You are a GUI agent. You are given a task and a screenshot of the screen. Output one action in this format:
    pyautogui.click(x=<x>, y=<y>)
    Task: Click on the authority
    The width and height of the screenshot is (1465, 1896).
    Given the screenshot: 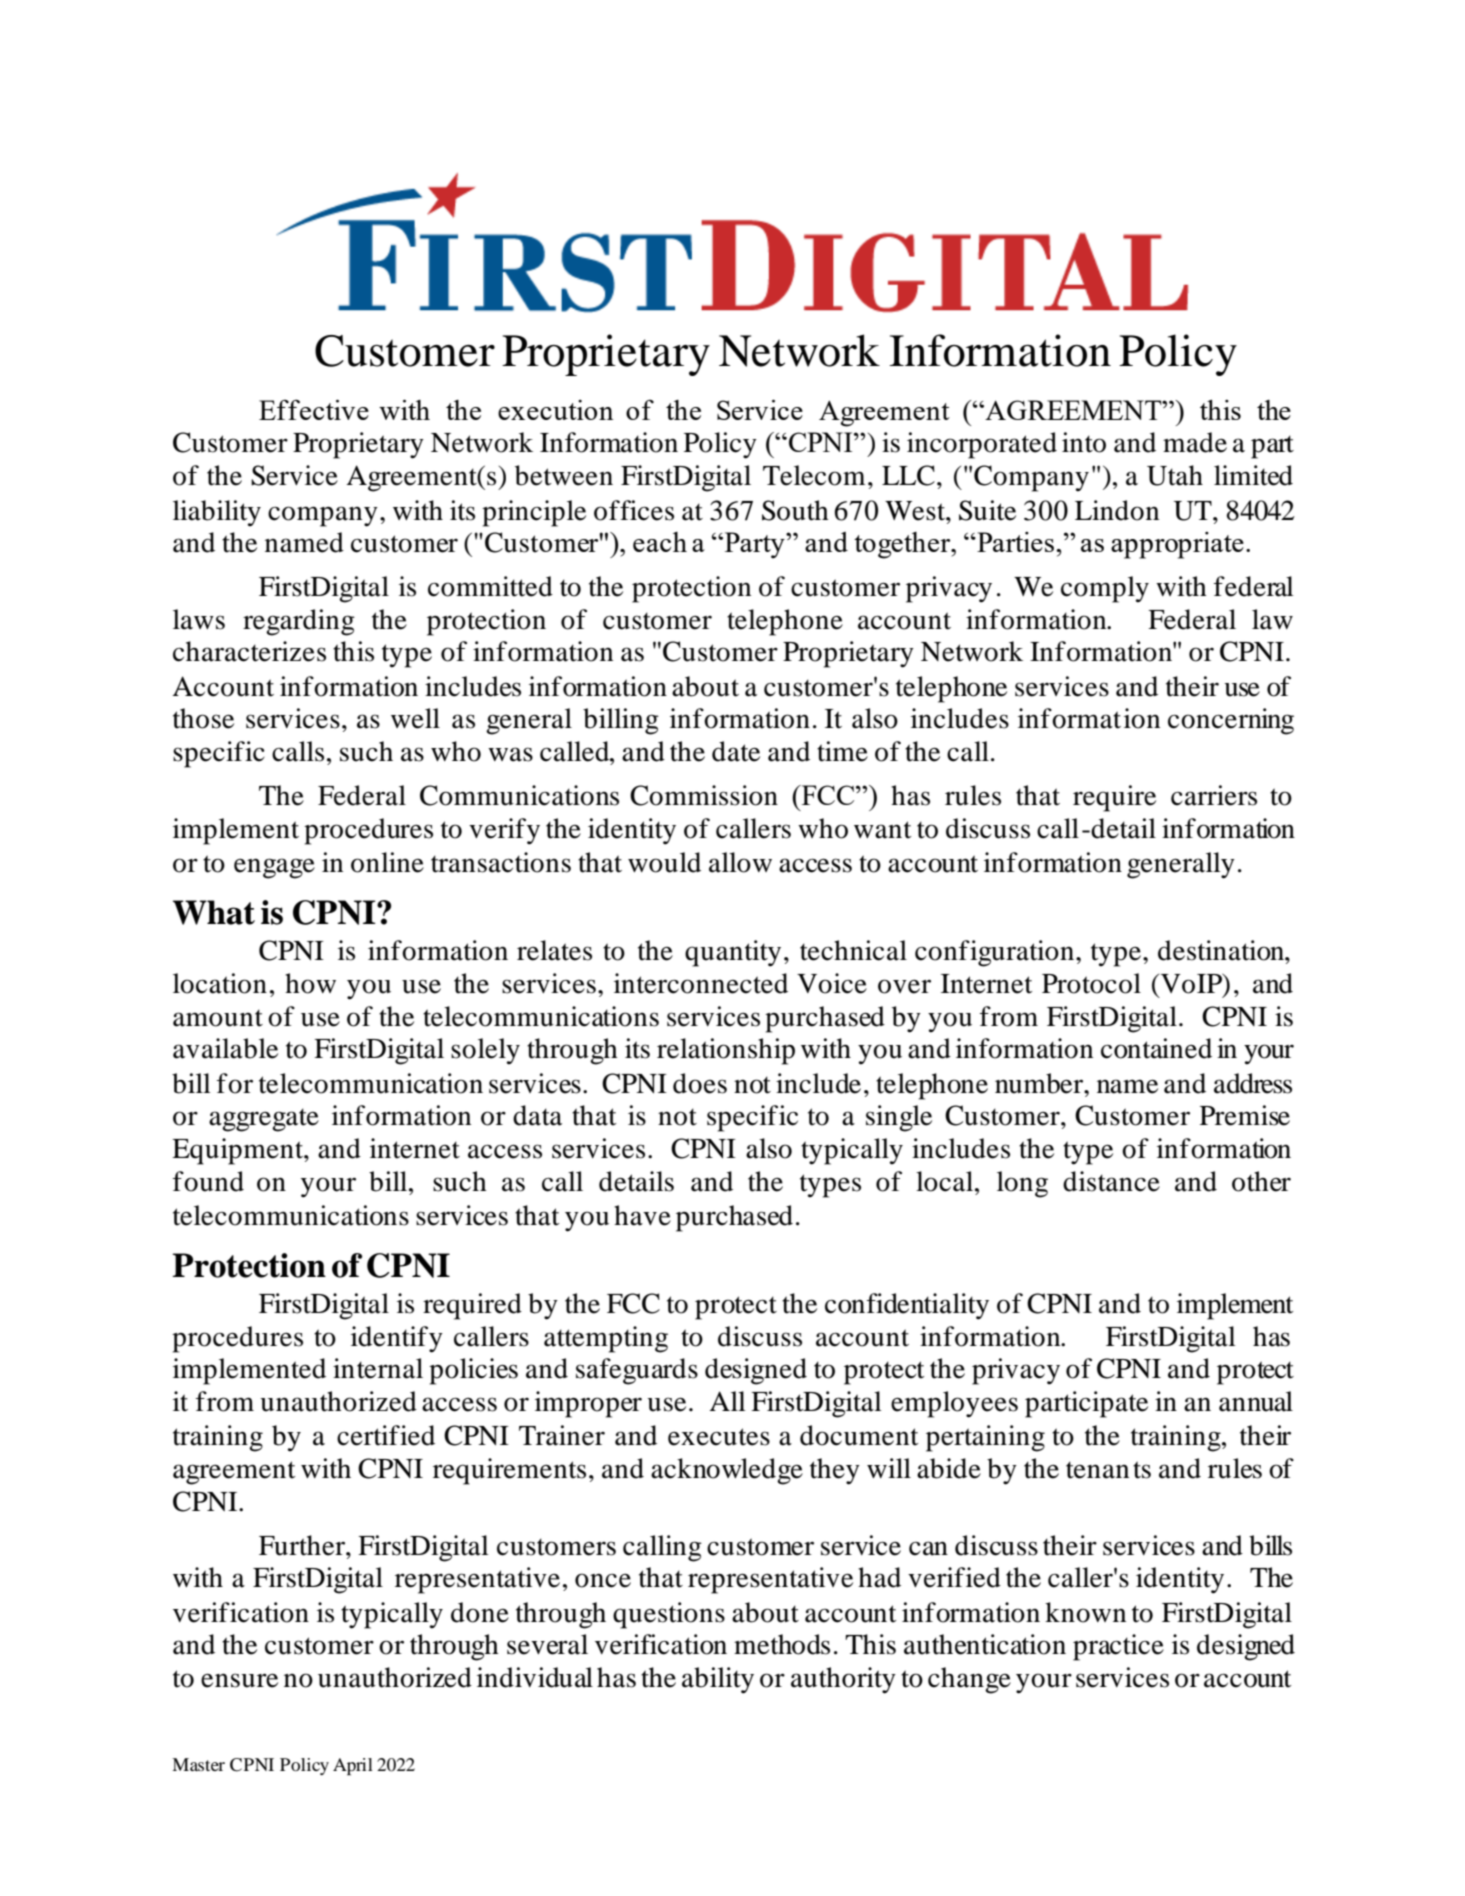 What is the action you would take?
    pyautogui.click(x=843, y=1680)
